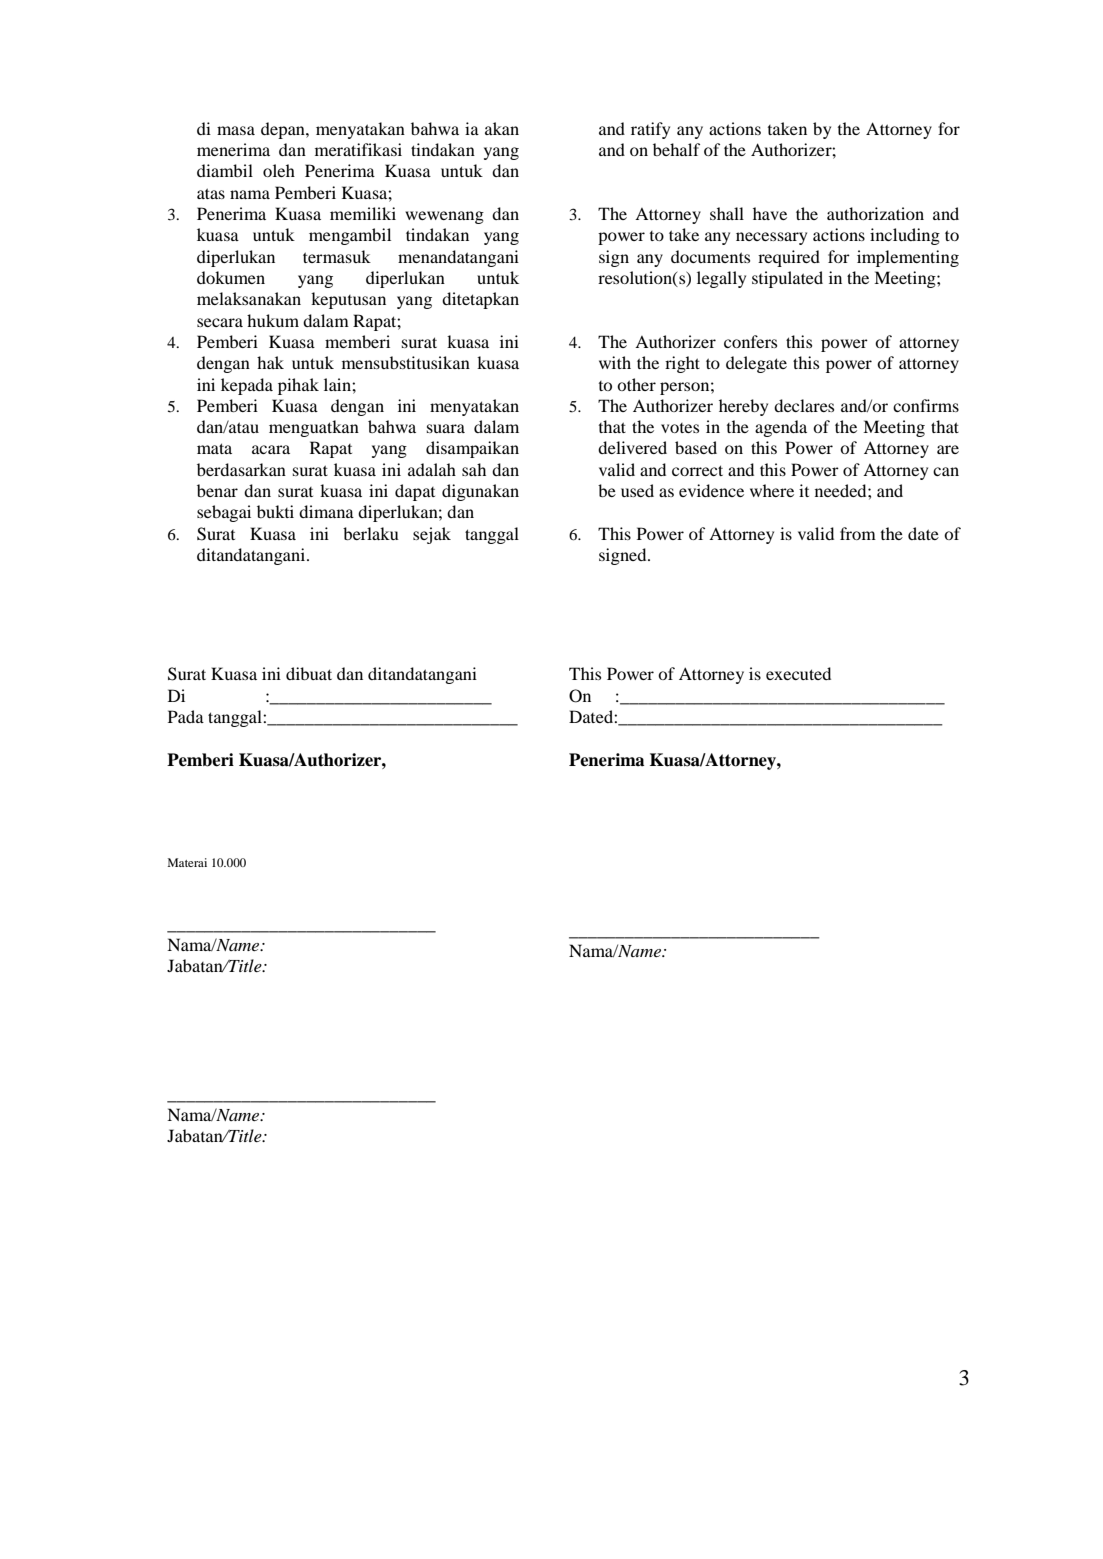 This screenshot has width=1103, height=1559. Describe the element at coordinates (615, 362) in the screenshot. I see `with` at that location.
